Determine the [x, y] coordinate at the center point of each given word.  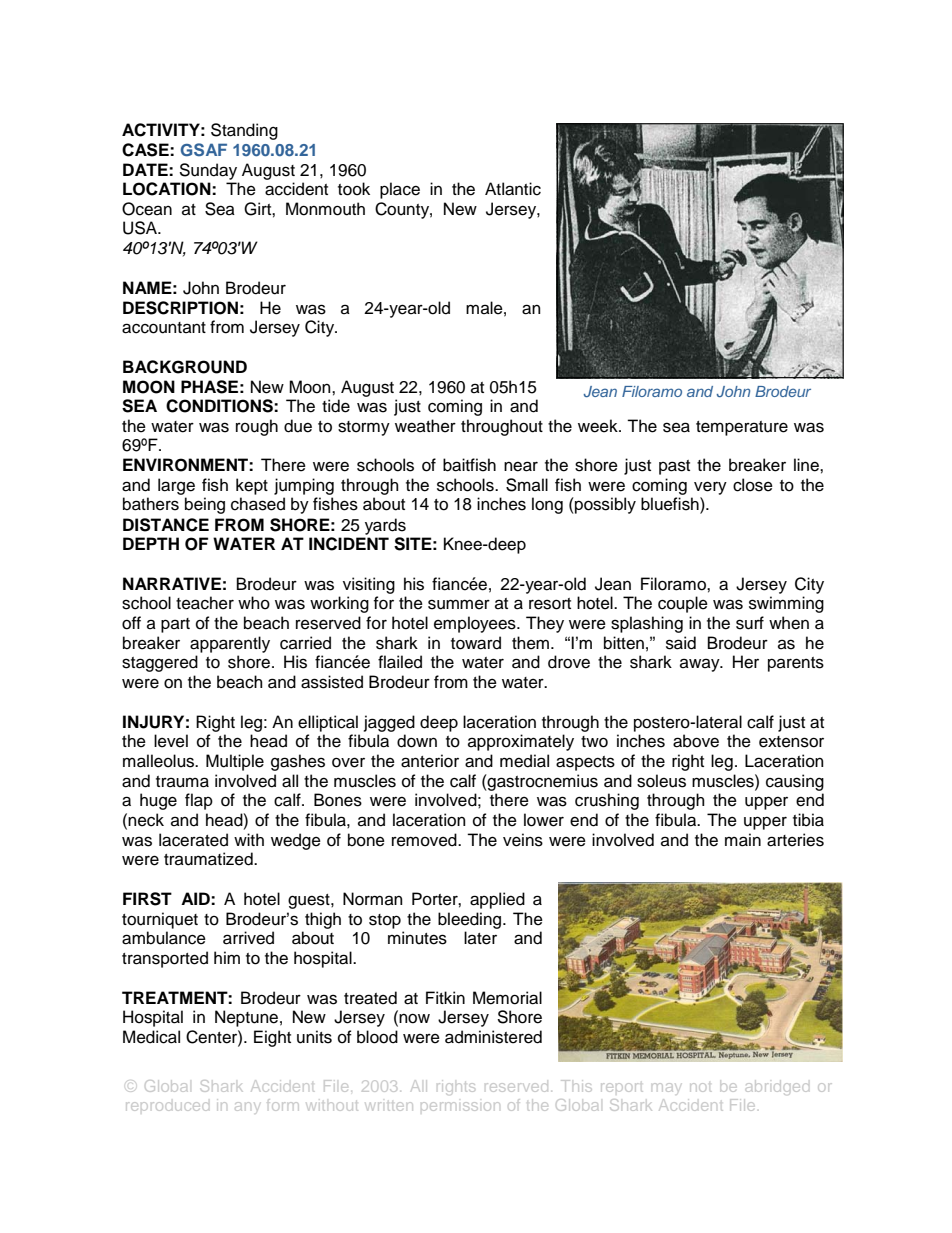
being [205, 505]
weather [425, 426]
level [171, 741]
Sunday [208, 171]
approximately [521, 742]
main [743, 840]
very [710, 488]
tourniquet [160, 920]
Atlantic [513, 189]
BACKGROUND [185, 367]
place [400, 190]
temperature [742, 428]
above [696, 741]
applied [497, 900]
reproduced [167, 1106]
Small [527, 485]
